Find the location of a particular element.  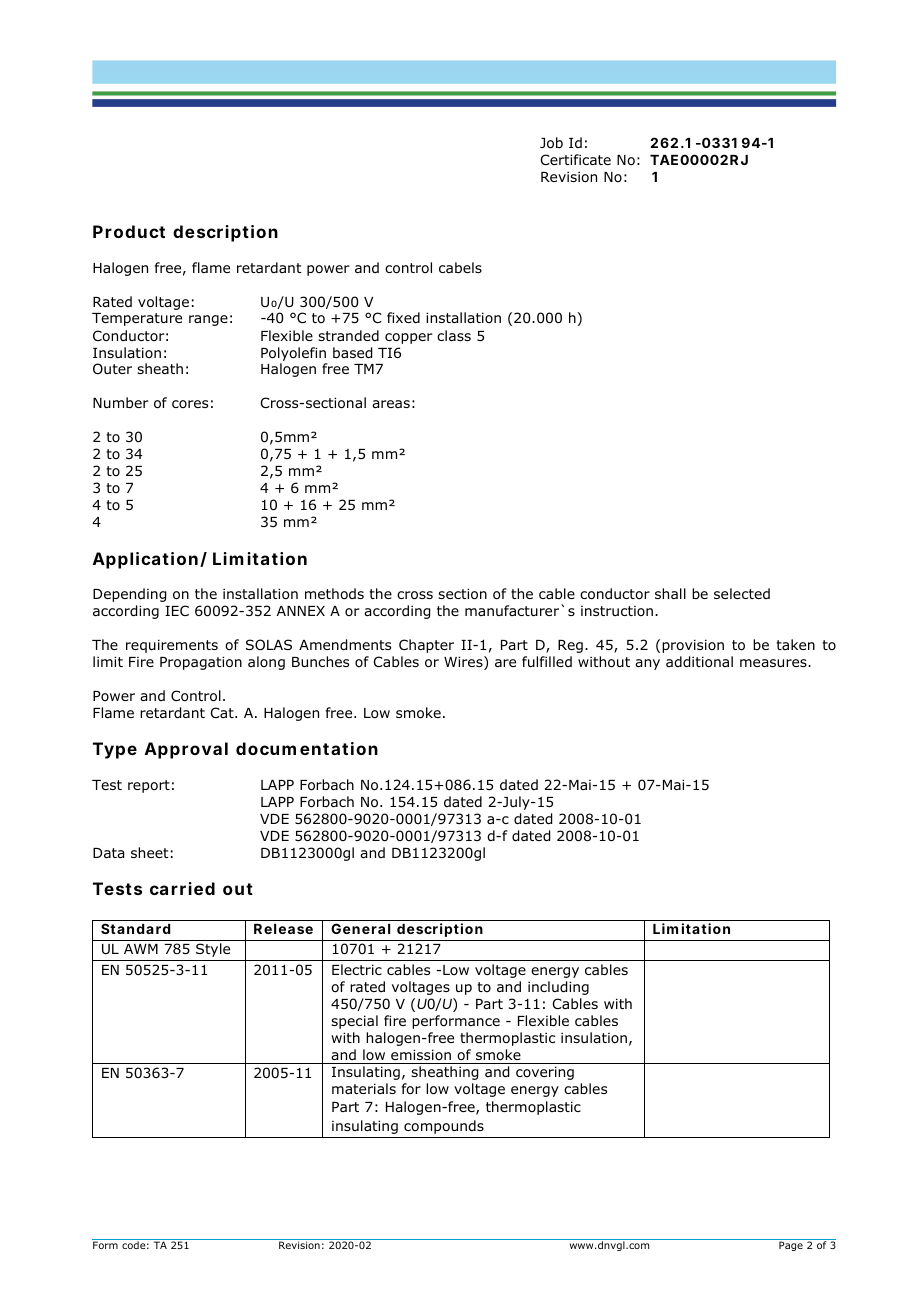

Certificate is located at coordinates (576, 159).
